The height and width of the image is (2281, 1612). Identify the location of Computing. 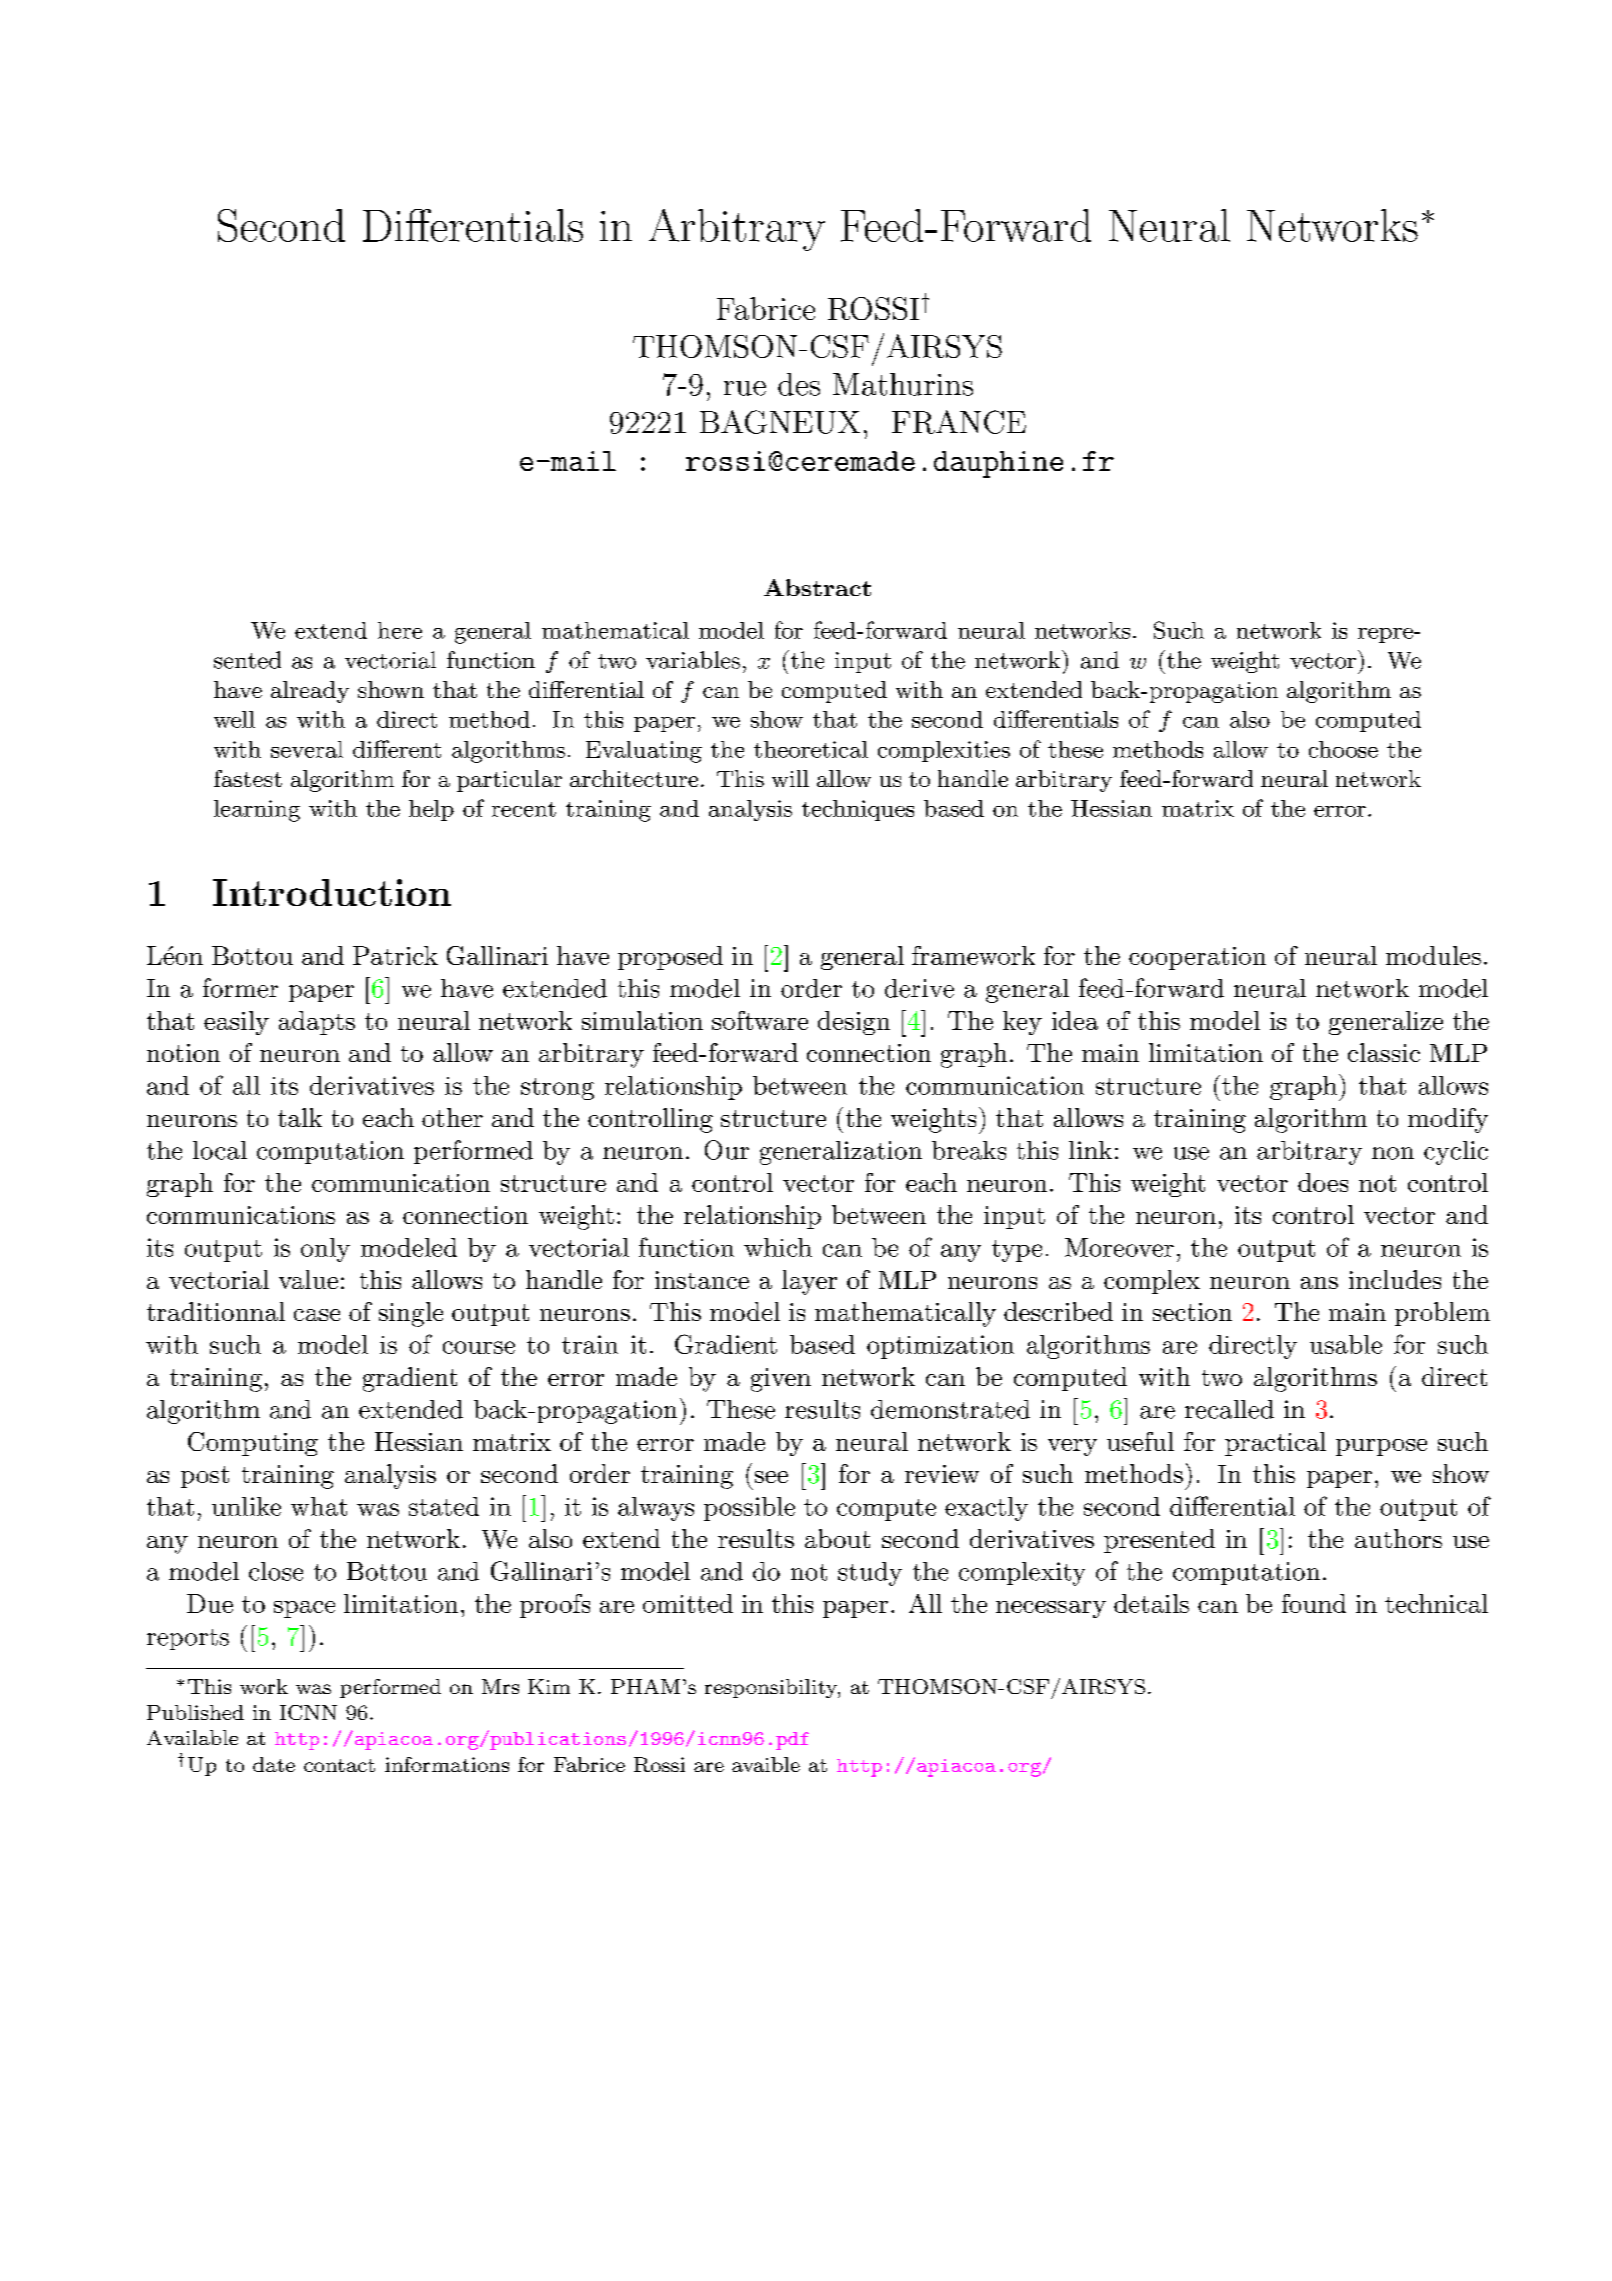
(253, 1444).
